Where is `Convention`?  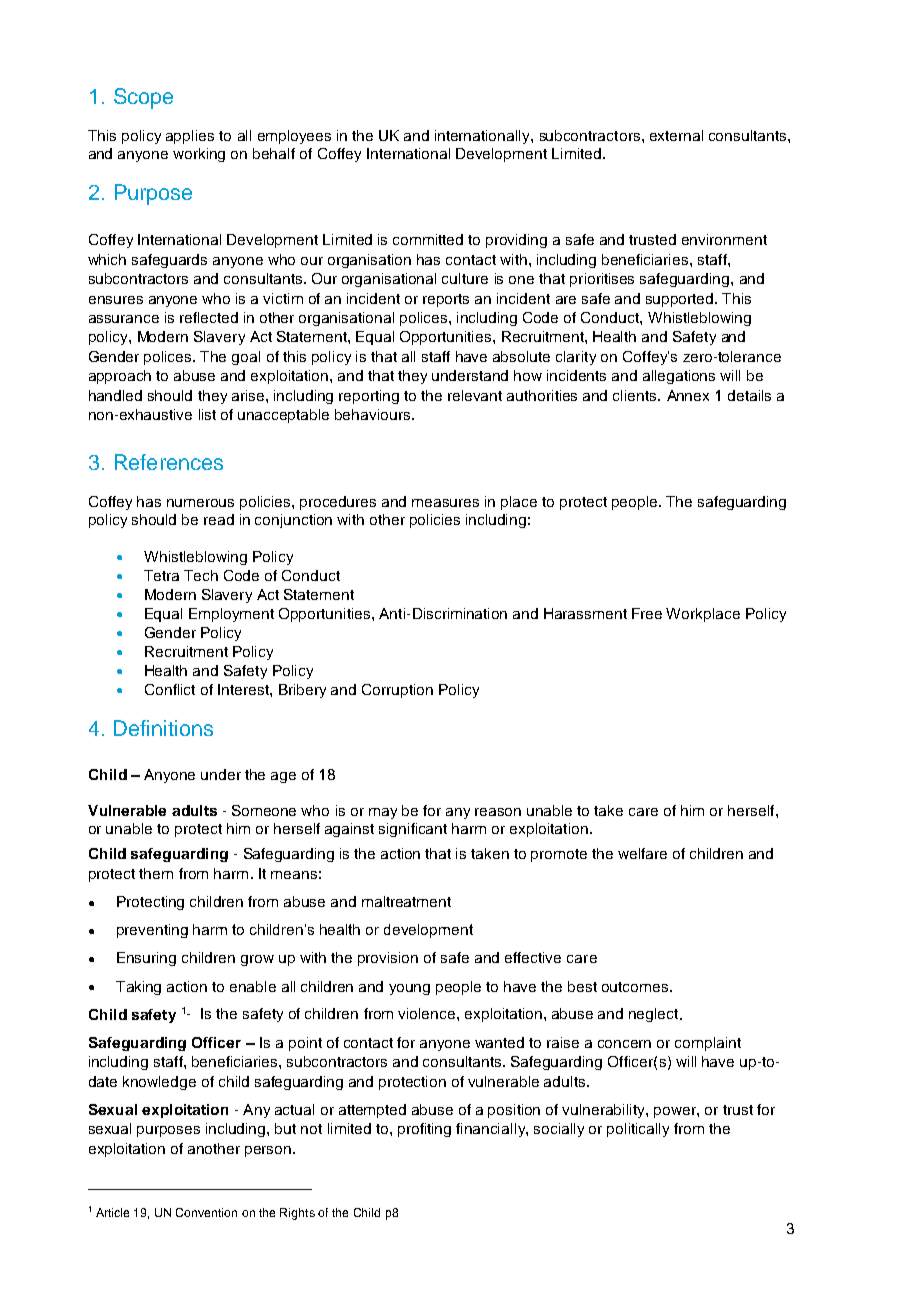
Convention is located at coordinates (206, 1212).
